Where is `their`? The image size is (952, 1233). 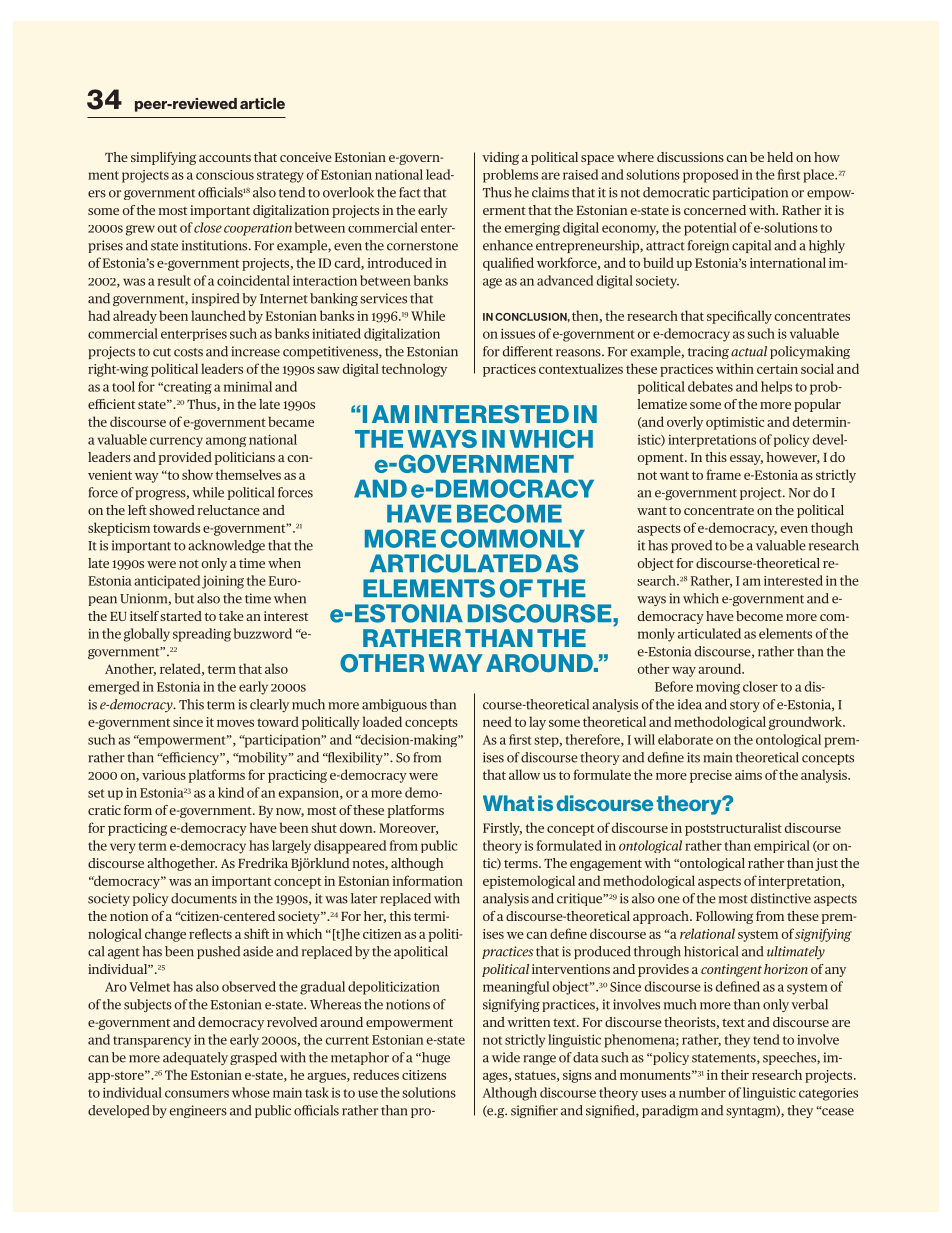
their is located at coordinates (735, 1074).
